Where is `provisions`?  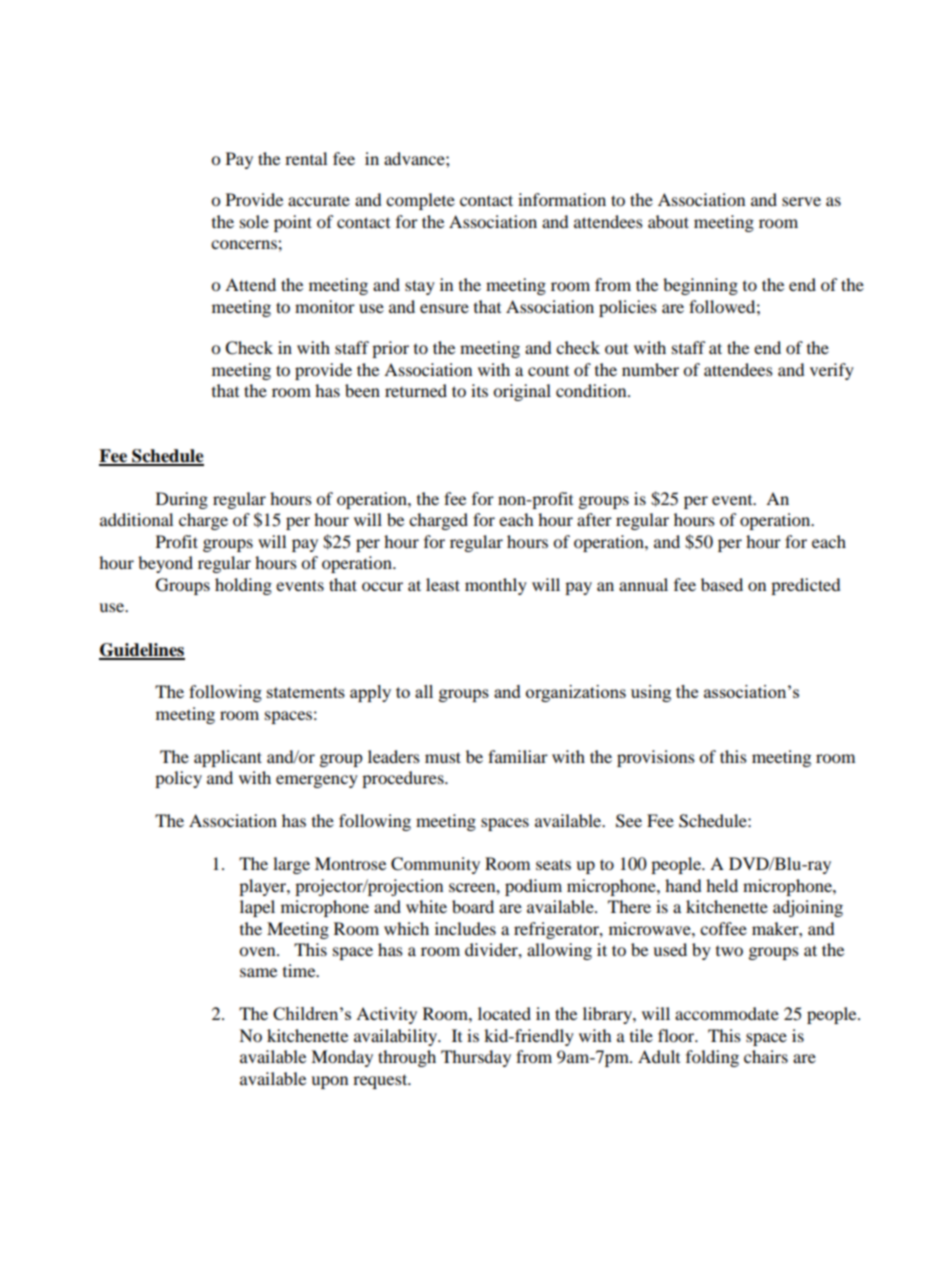 provisions is located at coordinates (656, 758).
